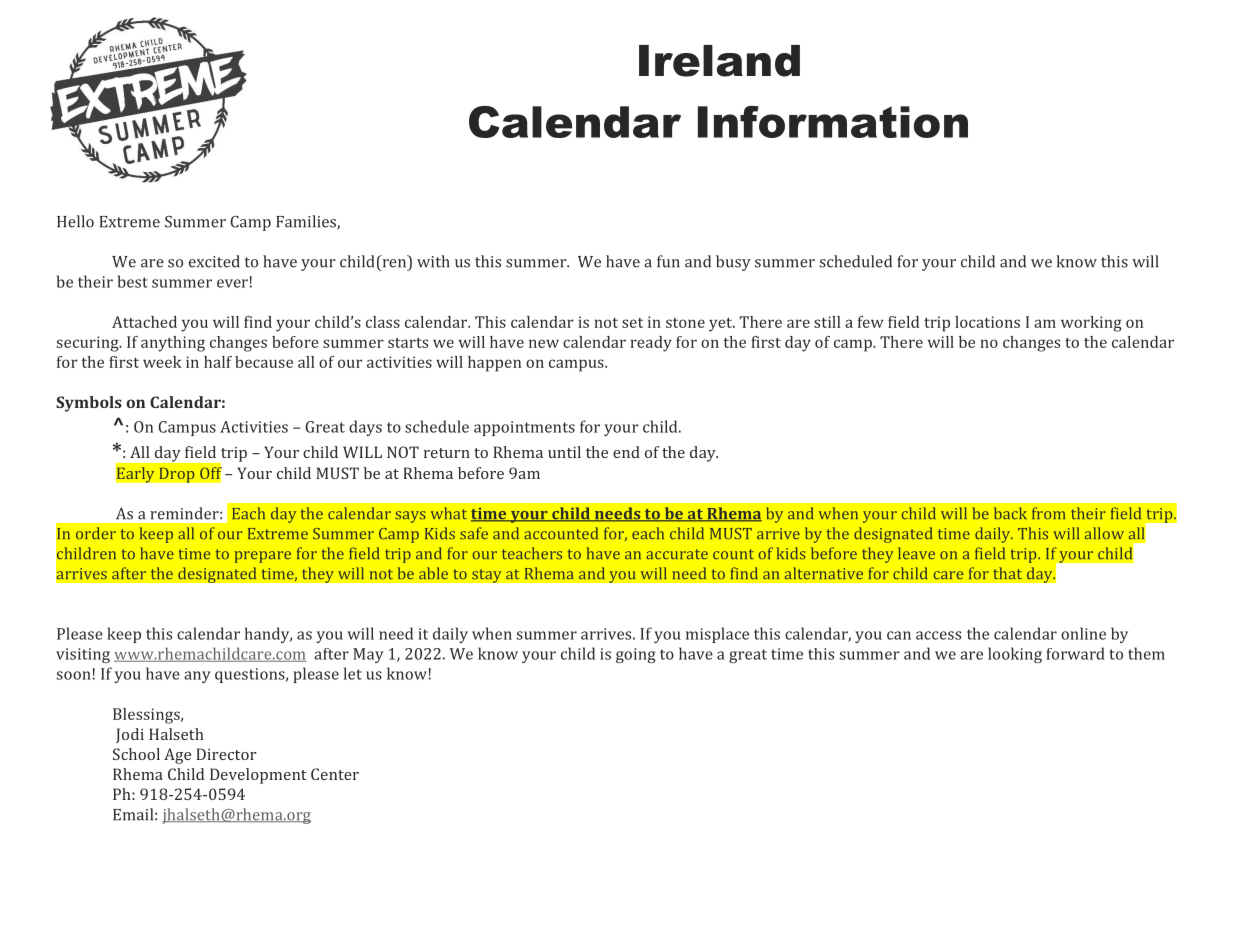 The height and width of the screenshot is (952, 1233). Describe the element at coordinates (89, 404) in the screenshot. I see `Symbols` at that location.
